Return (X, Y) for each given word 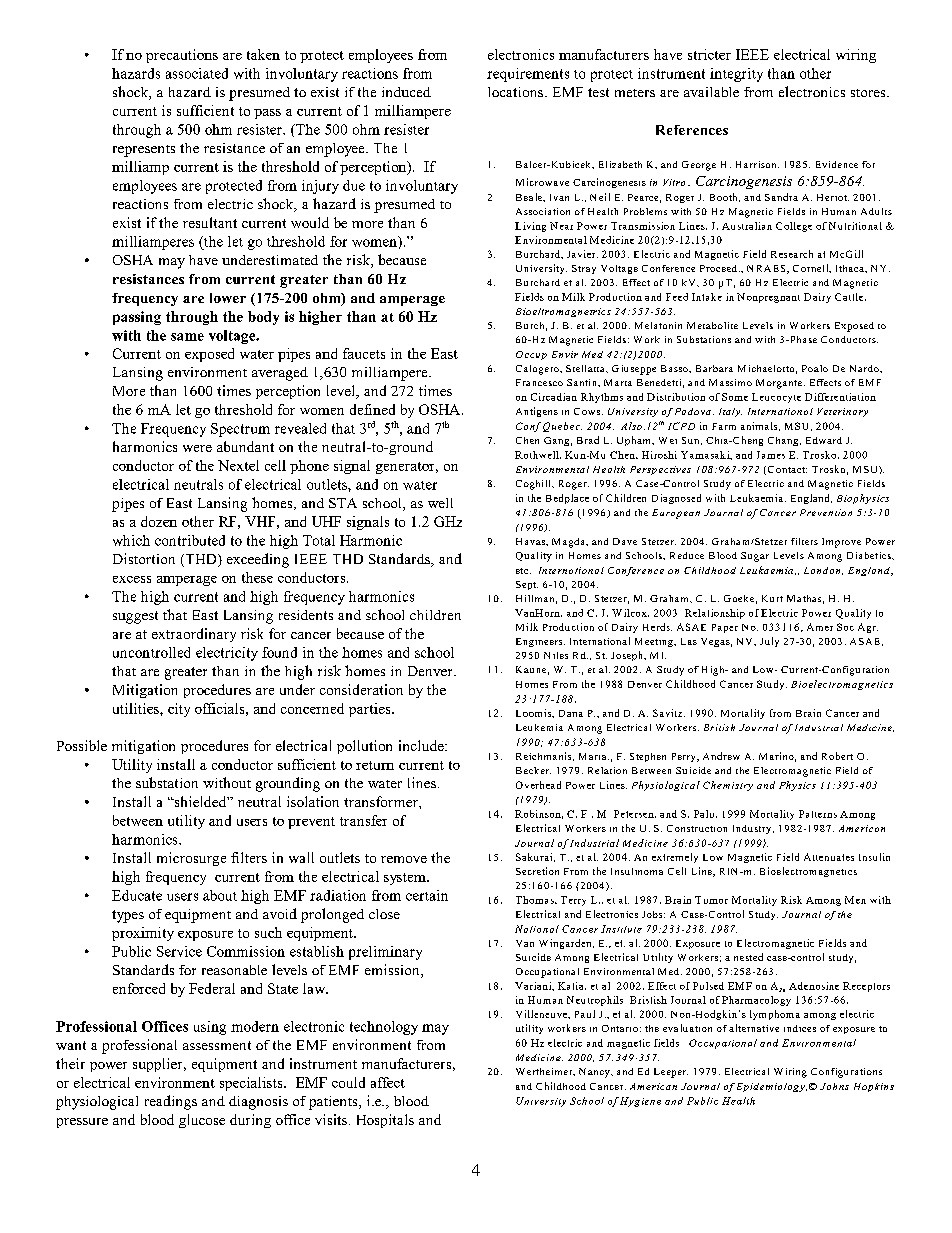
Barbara (714, 368)
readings (171, 1102)
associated (197, 73)
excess (132, 579)
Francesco (539, 382)
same (187, 337)
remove (404, 859)
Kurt (772, 598)
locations (517, 92)
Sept (527, 585)
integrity (736, 75)
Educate (137, 895)
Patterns (818, 814)
